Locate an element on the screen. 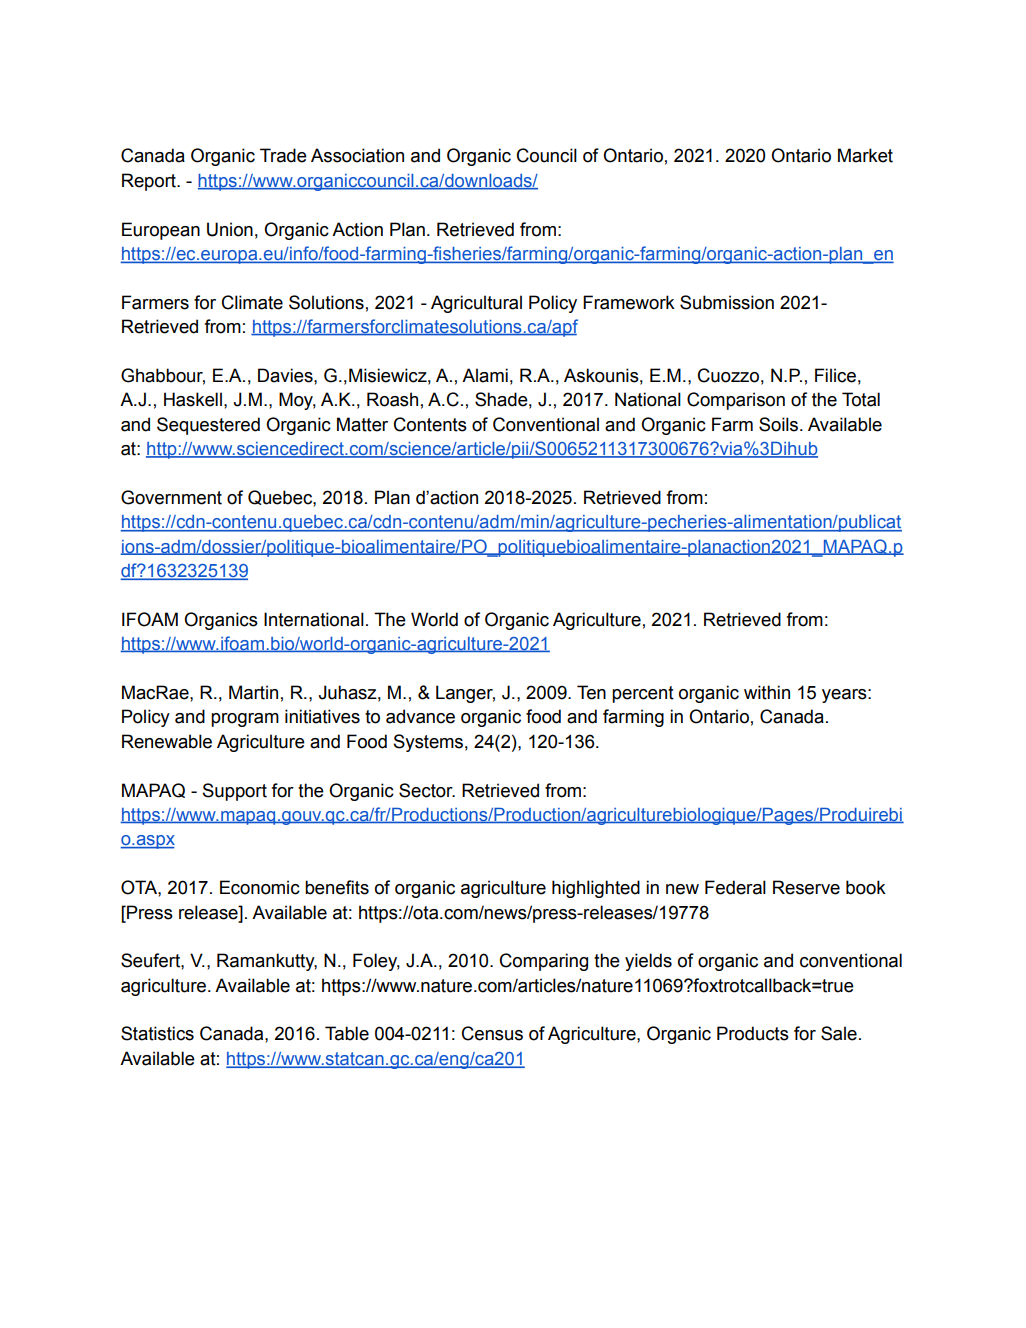 Image resolution: width=1026 pixels, height=1328 pixels. Statistics is located at coordinates (157, 1033).
